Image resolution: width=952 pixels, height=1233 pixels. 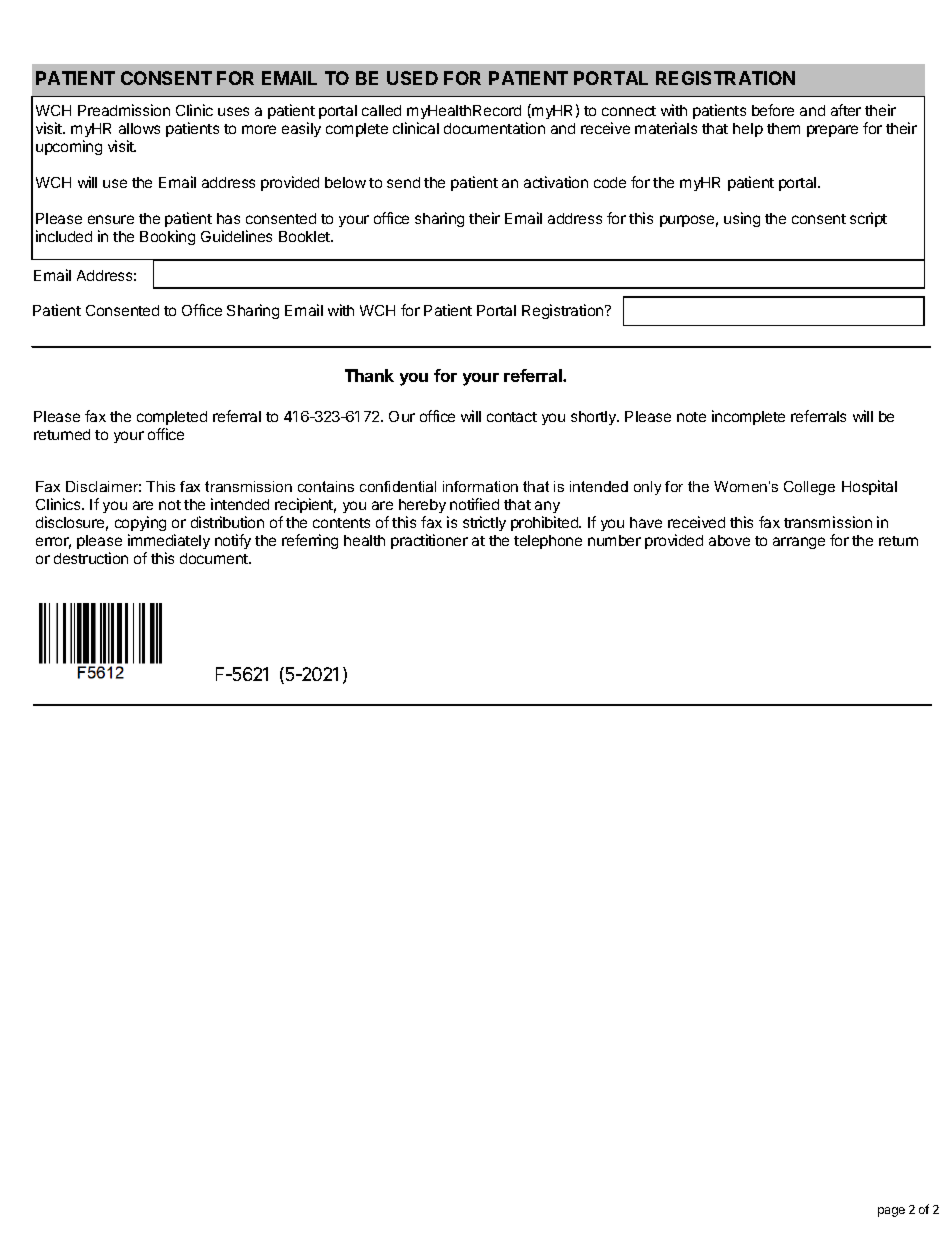 I want to click on USED, so click(x=412, y=78).
